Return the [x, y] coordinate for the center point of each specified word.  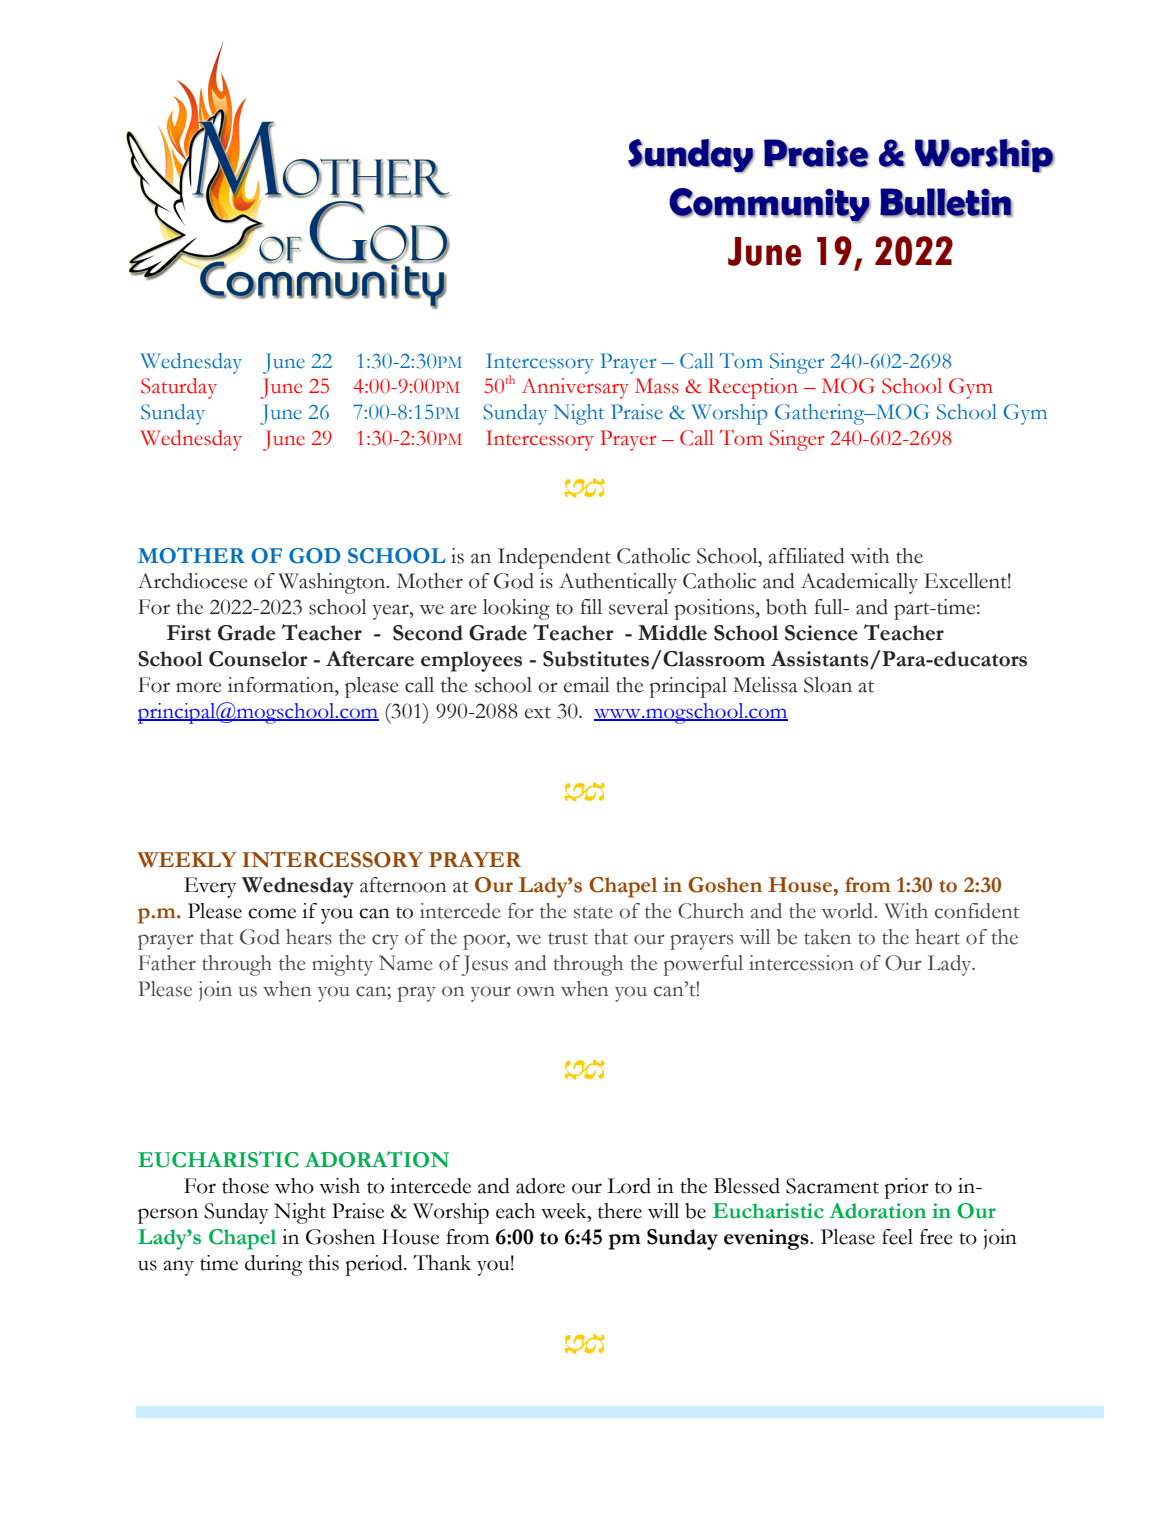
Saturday [179, 388]
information [282, 685]
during [274, 1265]
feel [897, 1237]
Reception [753, 388]
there [620, 1211]
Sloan [828, 685]
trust [568, 939]
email [587, 685]
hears [309, 937]
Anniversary [575, 388]
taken [827, 937]
